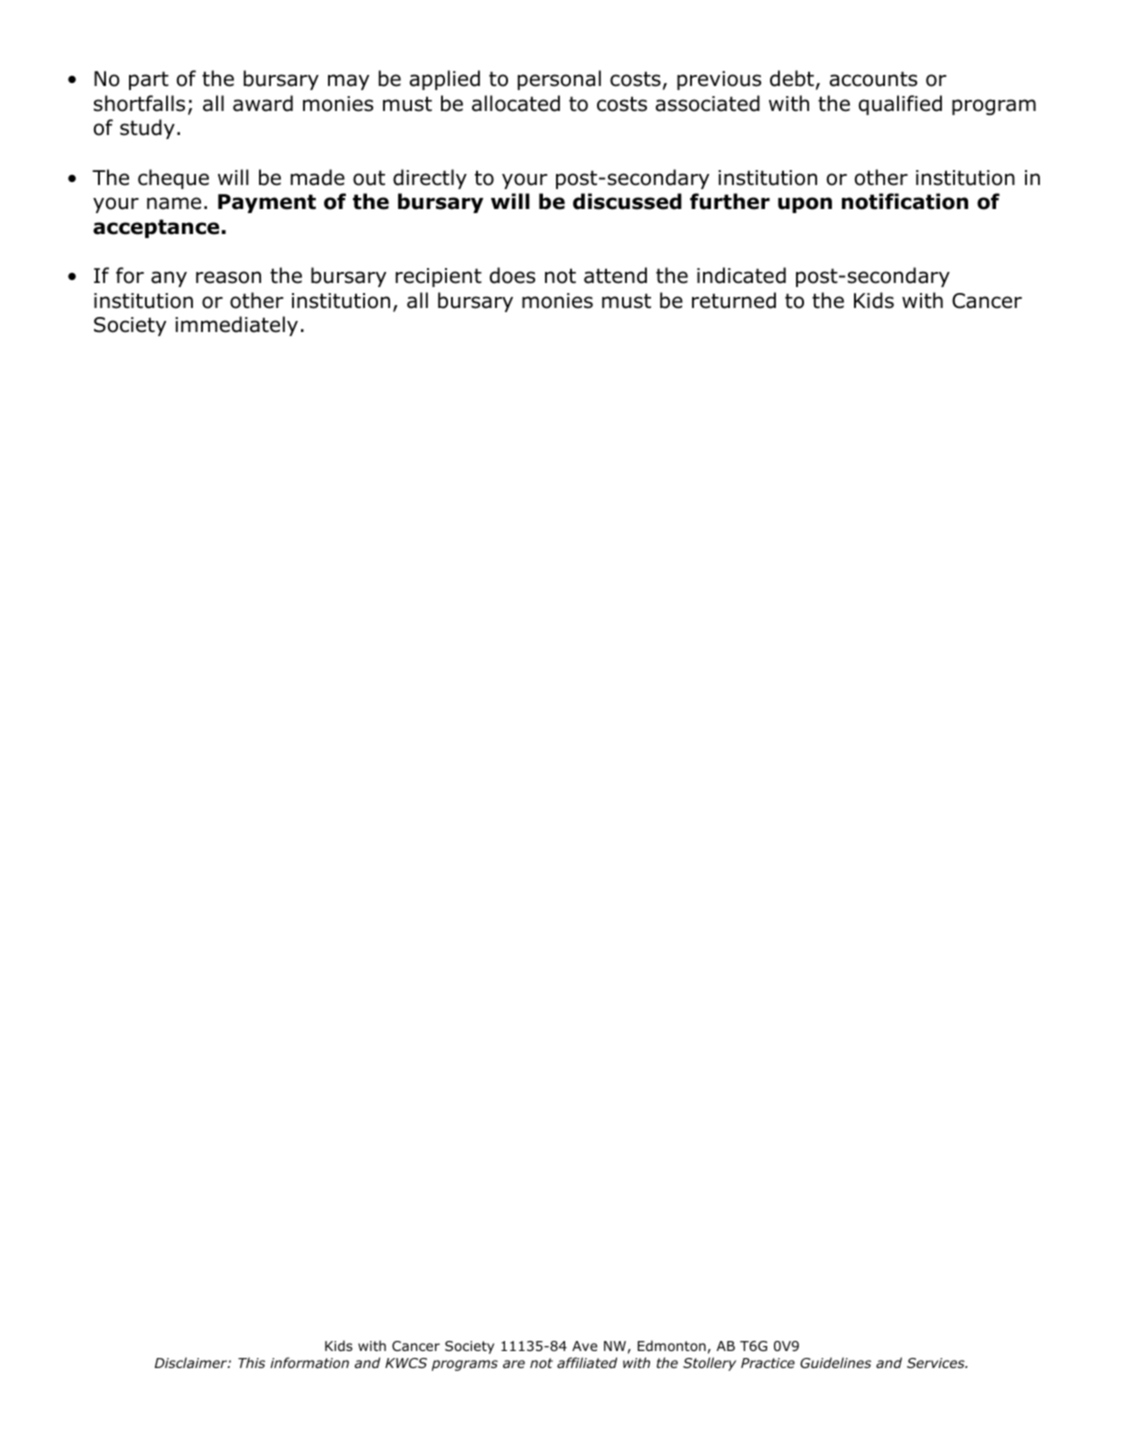 This screenshot has height=1454, width=1123. I want to click on allocated, so click(516, 103).
